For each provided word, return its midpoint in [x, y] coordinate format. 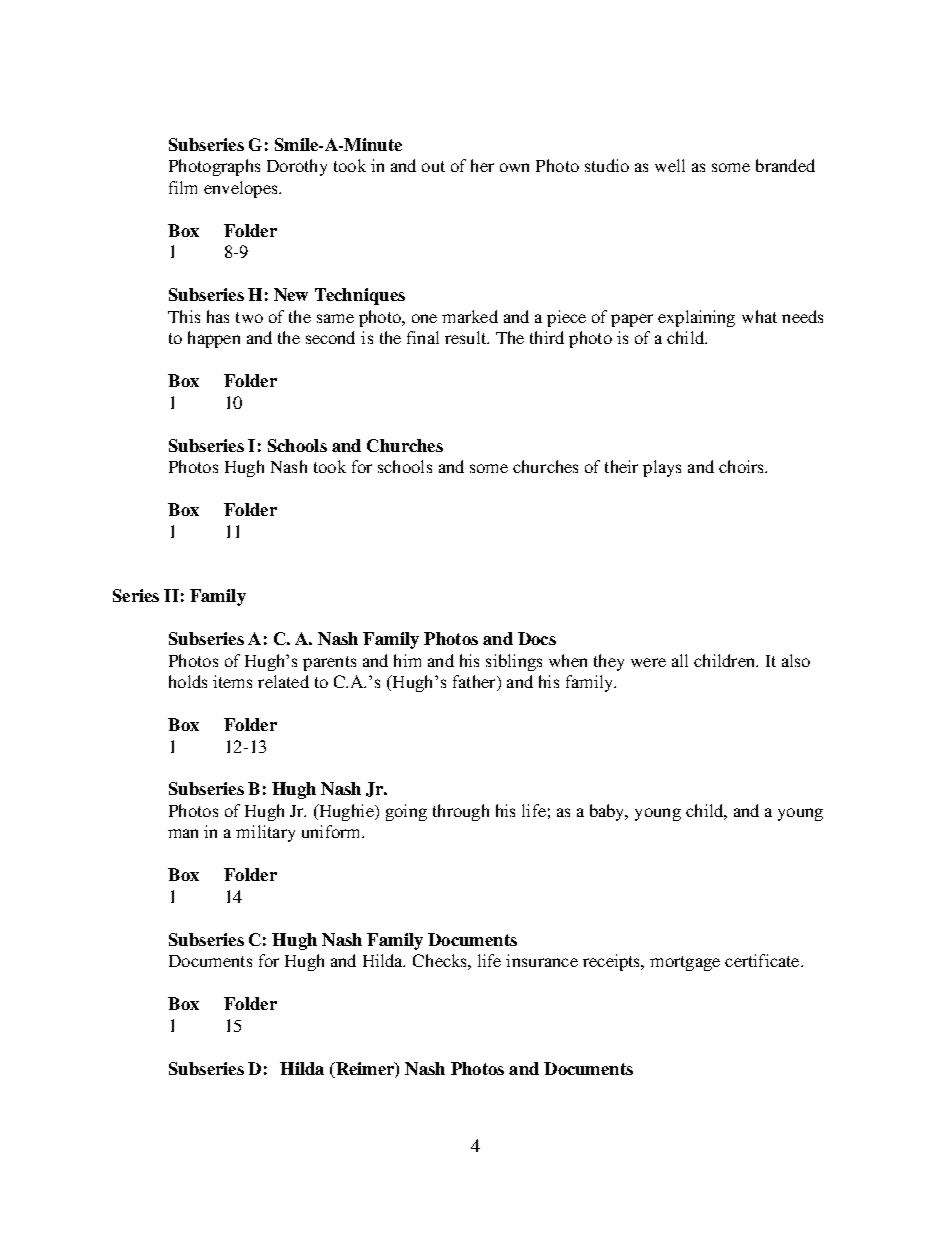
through [461, 812]
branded [785, 165]
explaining [696, 318]
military [265, 833]
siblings [514, 662]
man [183, 833]
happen [214, 339]
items [232, 681]
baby [608, 812]
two [249, 317]
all [680, 660]
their [621, 466]
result [467, 337]
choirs [742, 466]
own [514, 167]
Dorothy [297, 167]
